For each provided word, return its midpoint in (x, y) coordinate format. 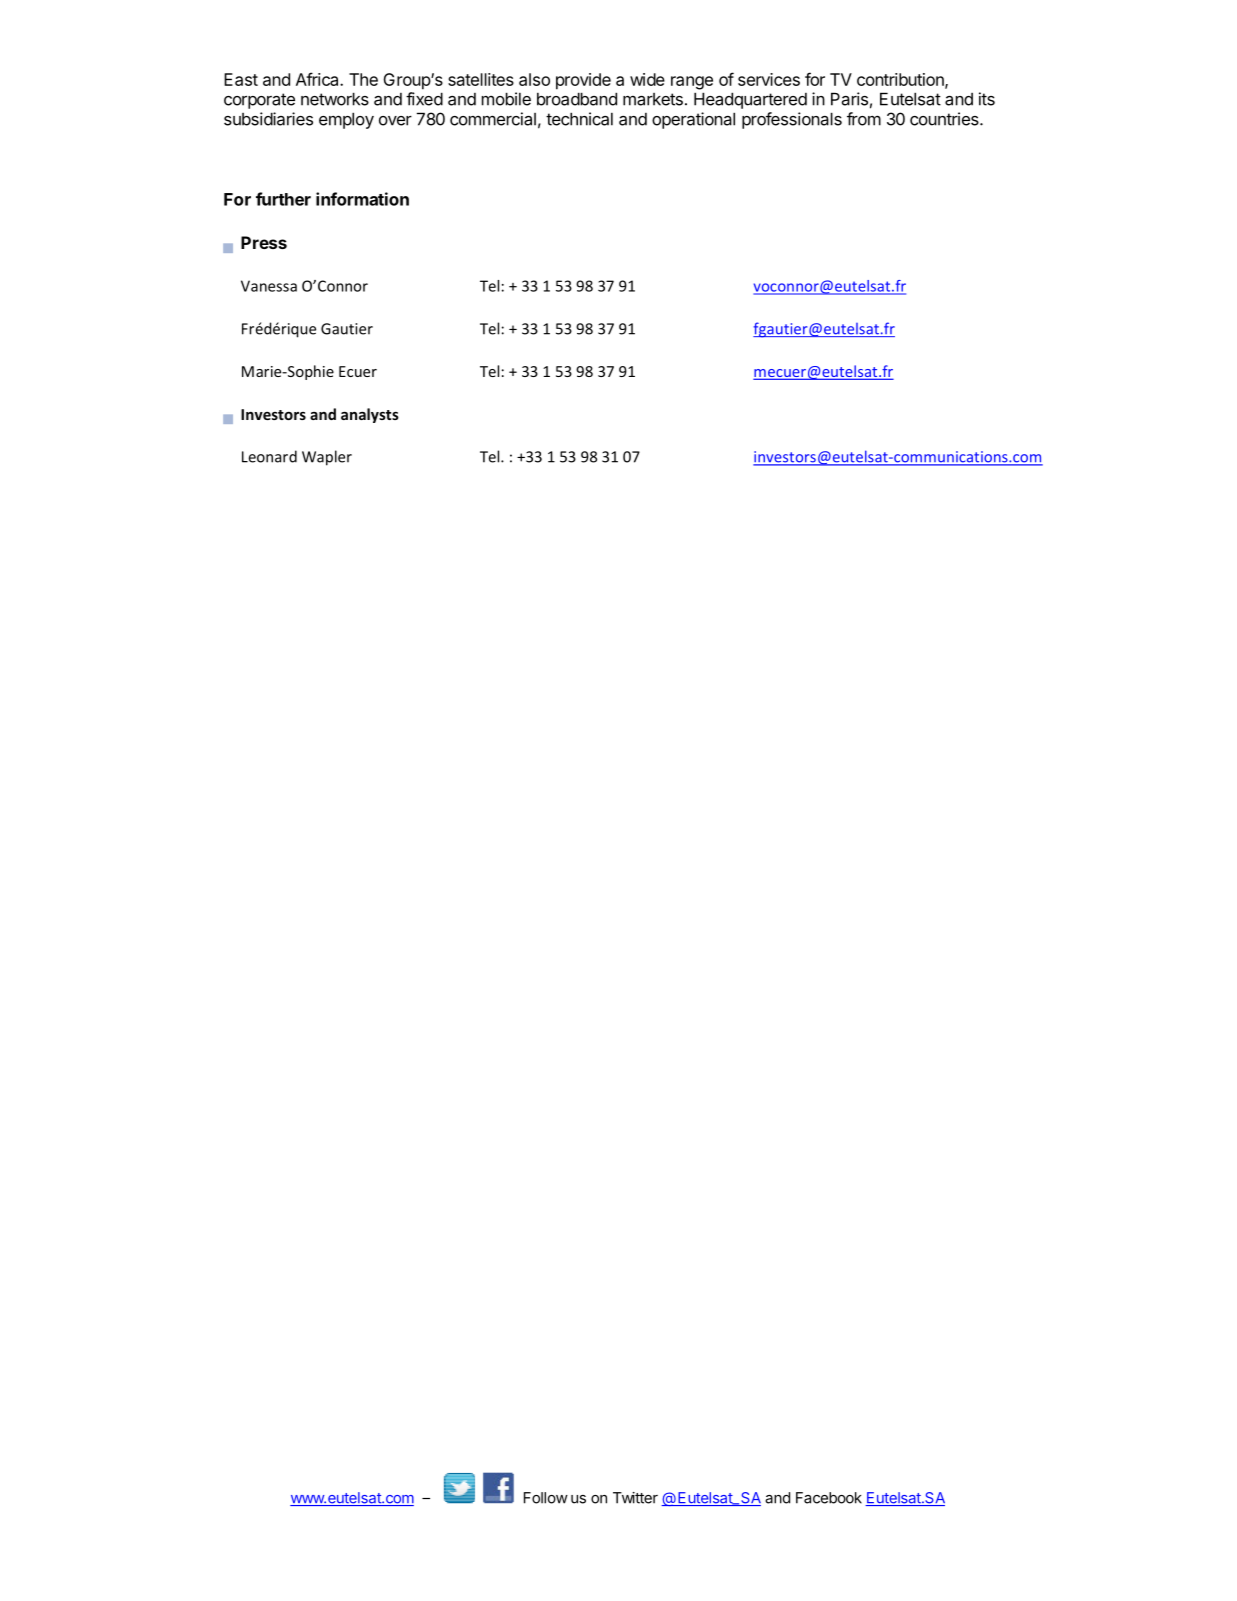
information (362, 199)
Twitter (635, 1498)
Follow (546, 1498)
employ (346, 120)
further (283, 199)
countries (945, 119)
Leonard (269, 456)
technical (579, 119)
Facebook (829, 1498)
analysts (370, 415)
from (864, 119)
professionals (792, 120)
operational (693, 120)
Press (264, 242)
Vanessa (269, 286)
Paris (849, 99)
